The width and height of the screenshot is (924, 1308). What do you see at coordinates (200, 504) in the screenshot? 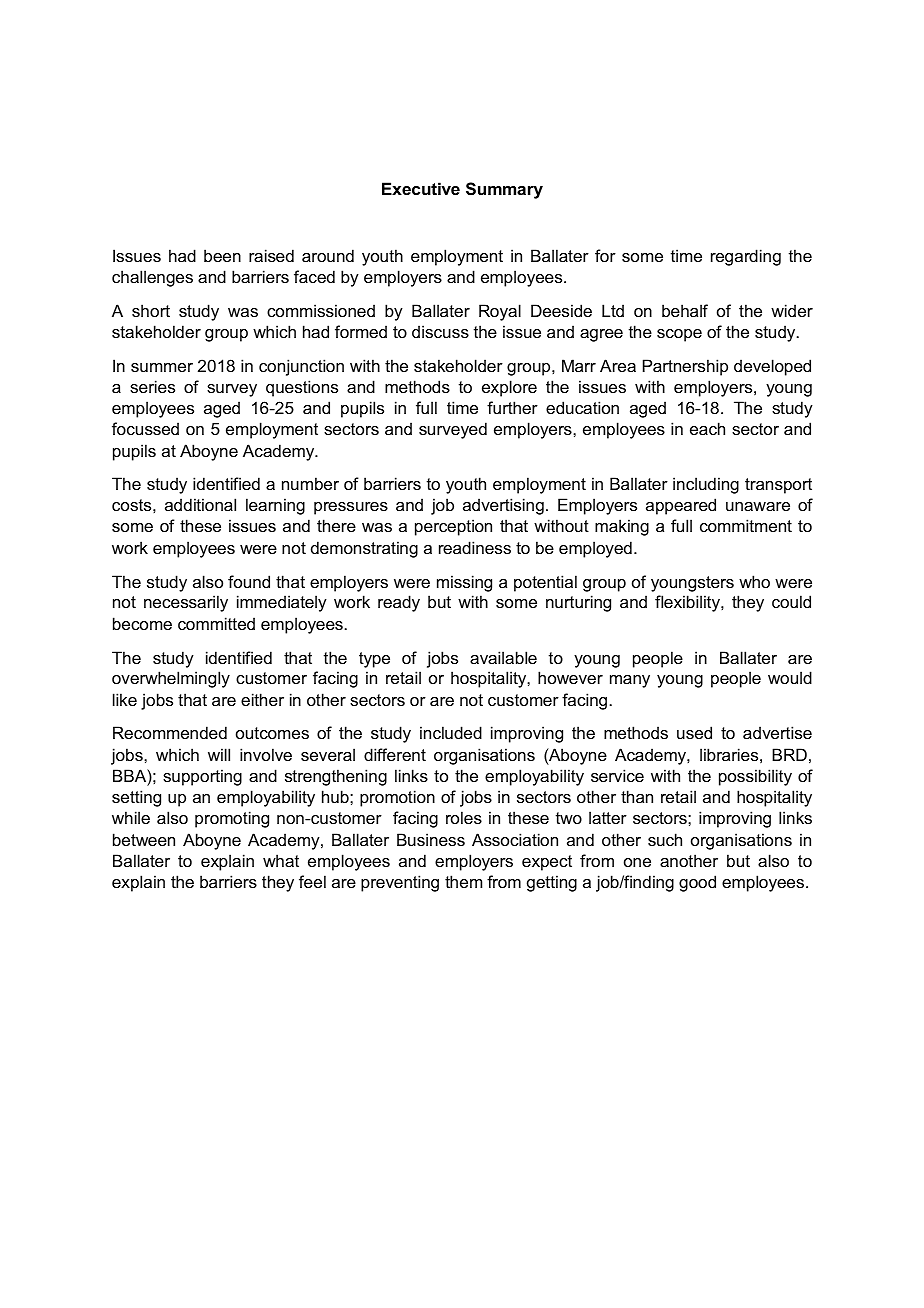
I see `additional` at bounding box center [200, 504].
